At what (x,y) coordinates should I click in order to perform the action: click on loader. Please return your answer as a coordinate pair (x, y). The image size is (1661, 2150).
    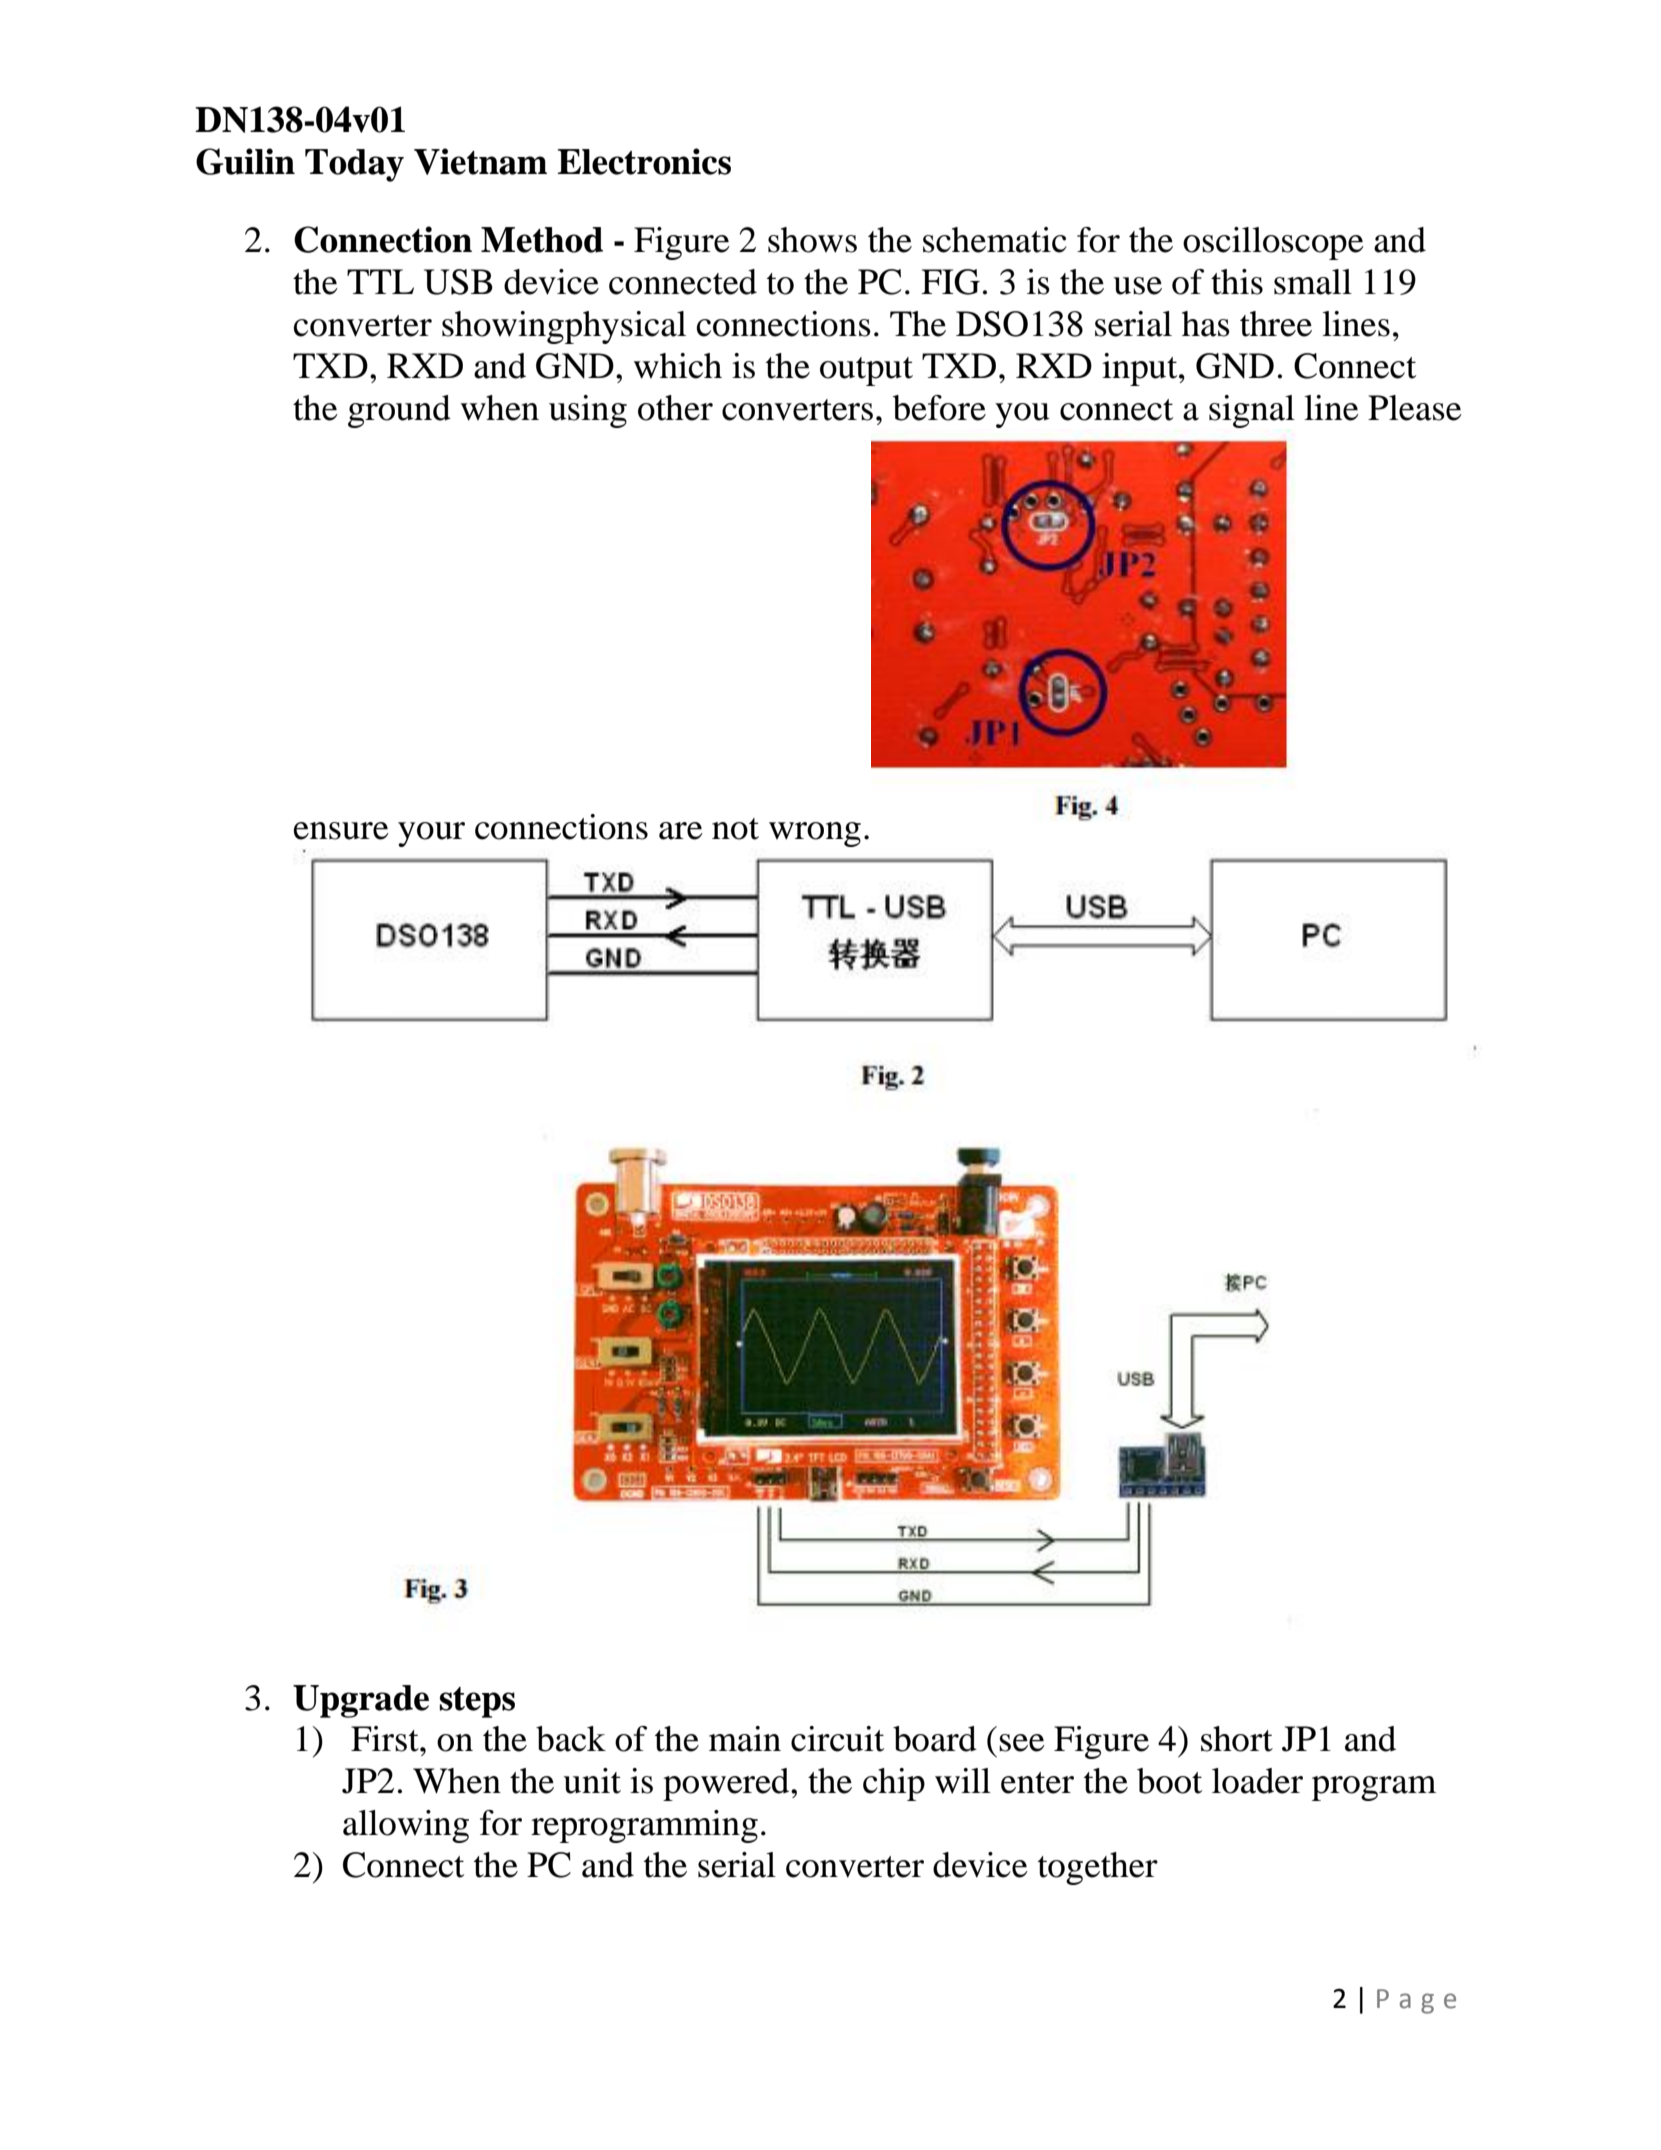
    Looking at the image, I should click on (1257, 1781).
